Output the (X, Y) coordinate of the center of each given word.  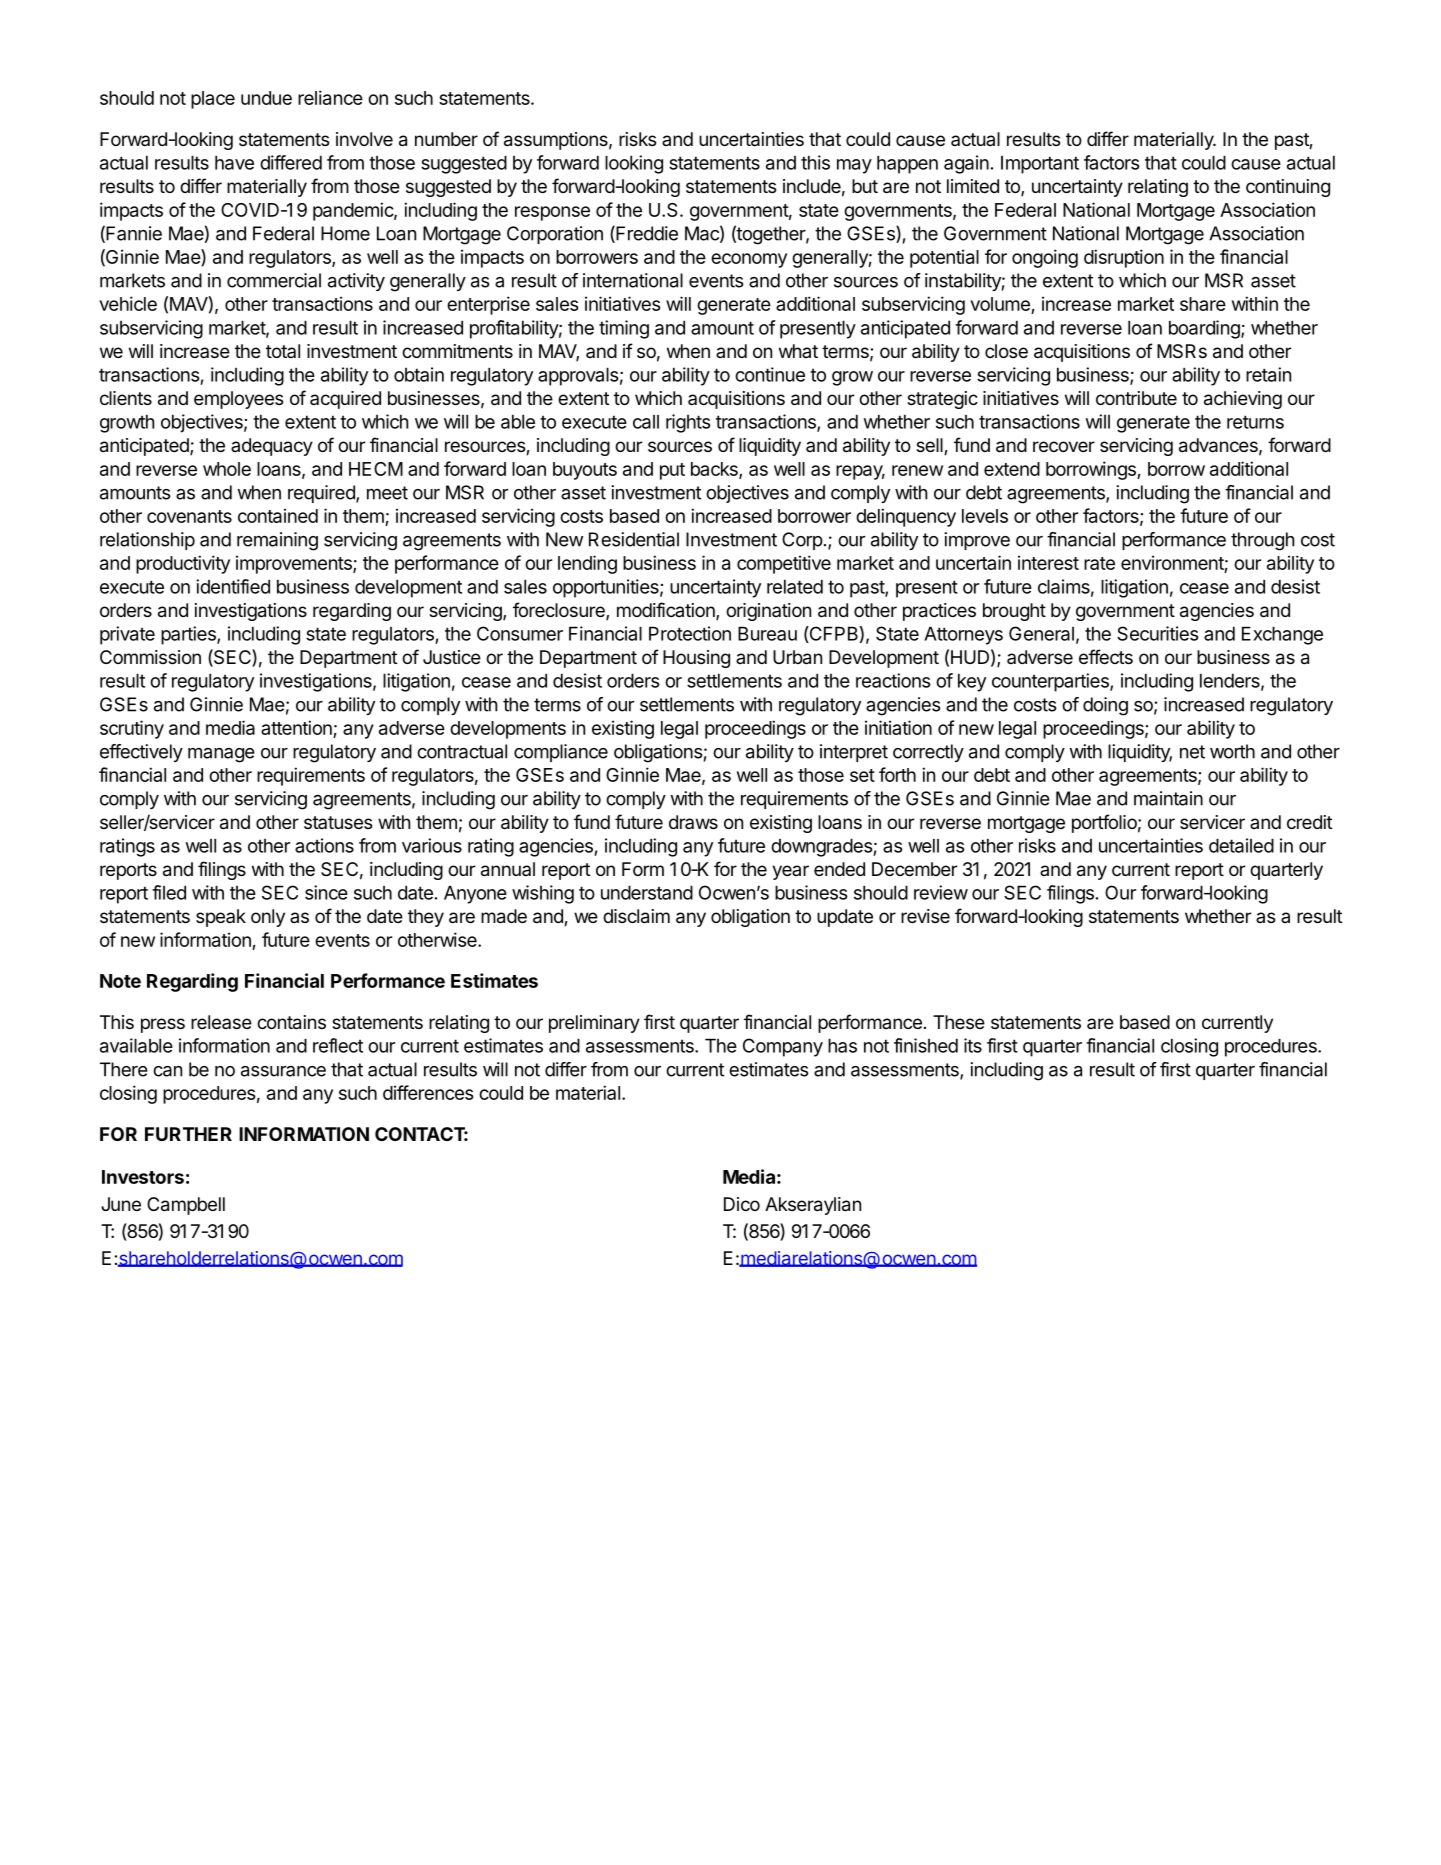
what (798, 351)
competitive (784, 564)
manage (221, 755)
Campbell (186, 1206)
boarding (1205, 329)
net (1192, 752)
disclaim (636, 916)
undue (266, 98)
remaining (277, 541)
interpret (854, 753)
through (1262, 541)
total (283, 351)
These (959, 1022)
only (268, 918)
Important (1040, 165)
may (854, 166)
